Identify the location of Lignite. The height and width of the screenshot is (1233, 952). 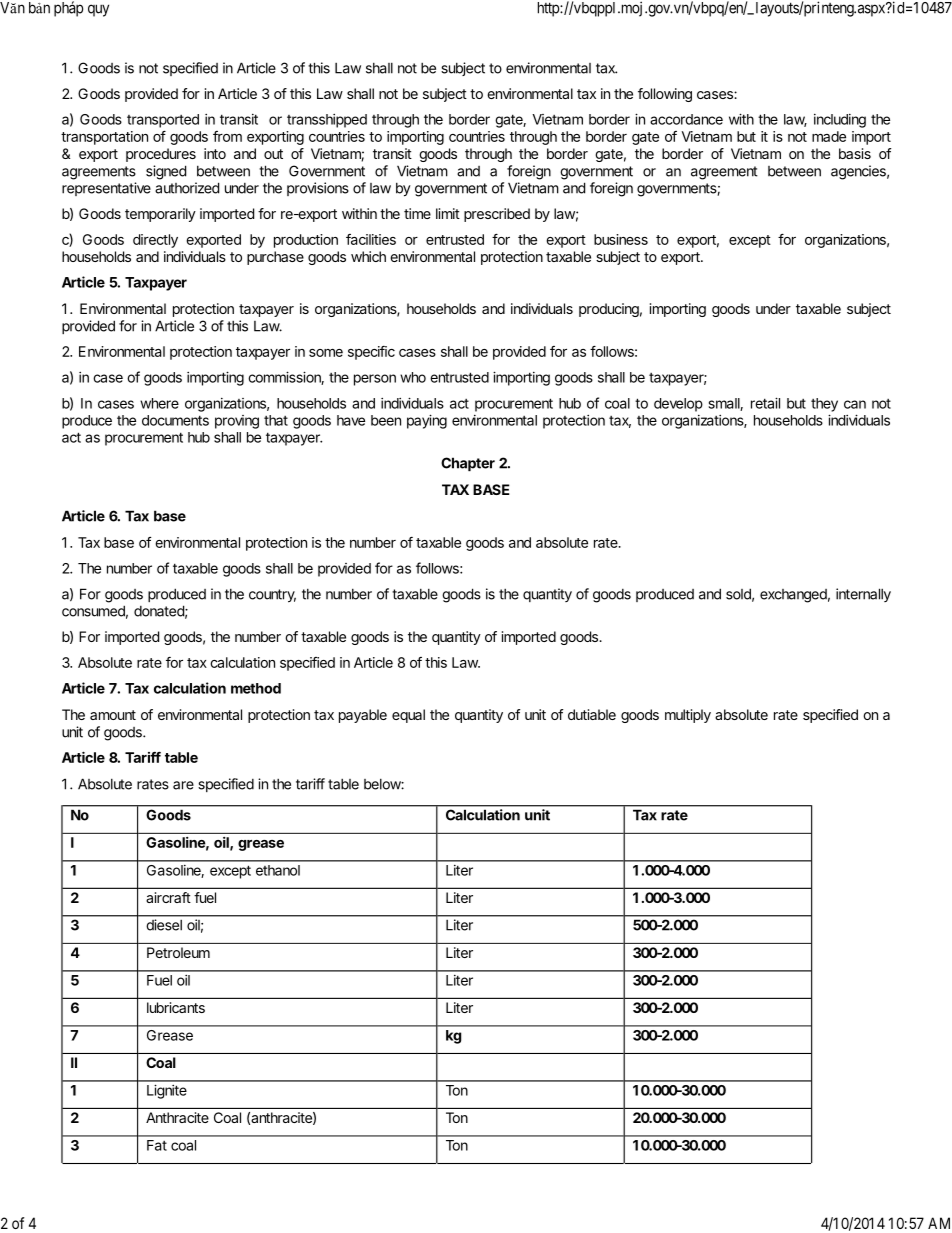
(167, 1091).
